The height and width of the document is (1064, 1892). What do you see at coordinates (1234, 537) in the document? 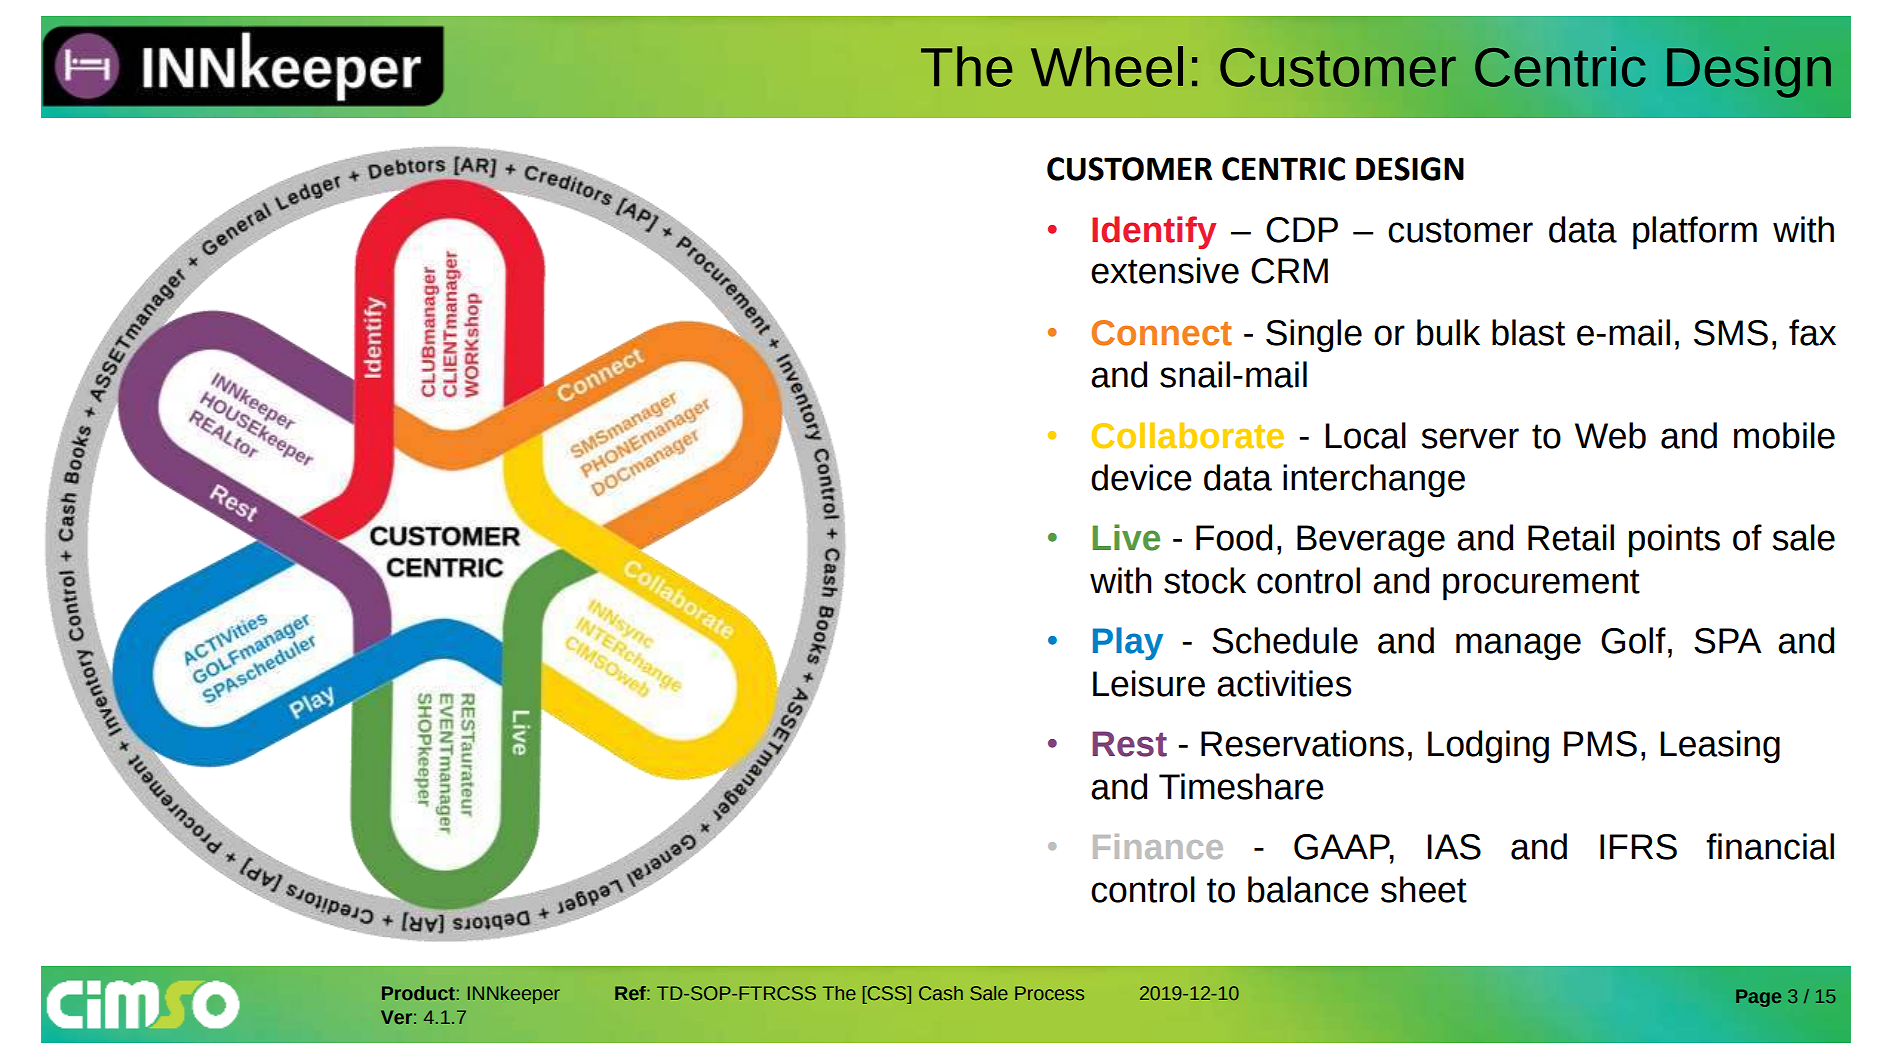
I see `Food` at bounding box center [1234, 537].
